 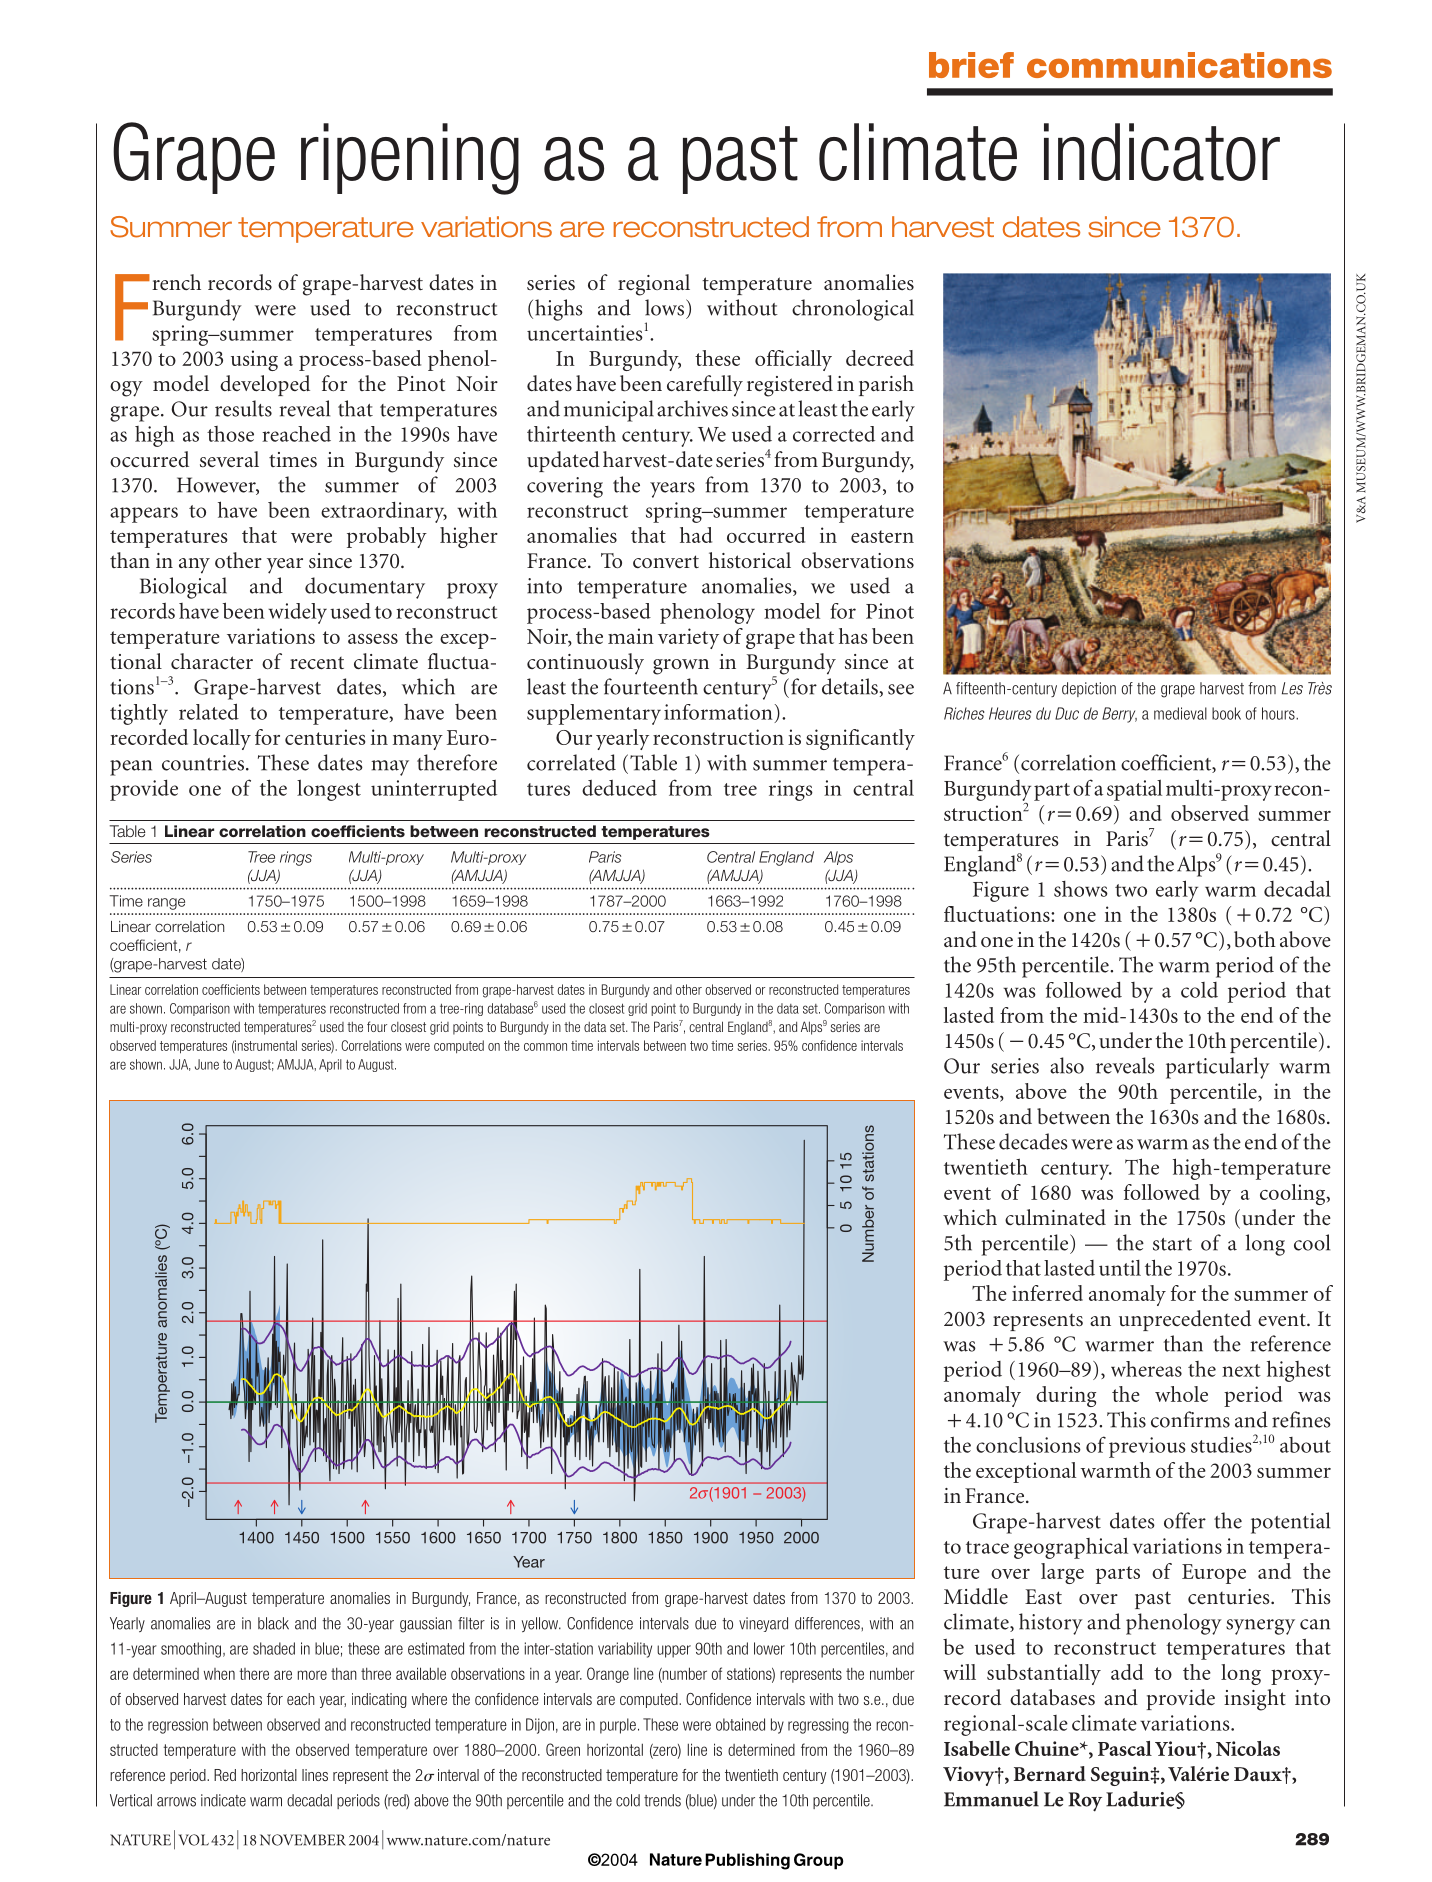 What do you see at coordinates (688, 638) in the screenshot?
I see `variety` at bounding box center [688, 638].
